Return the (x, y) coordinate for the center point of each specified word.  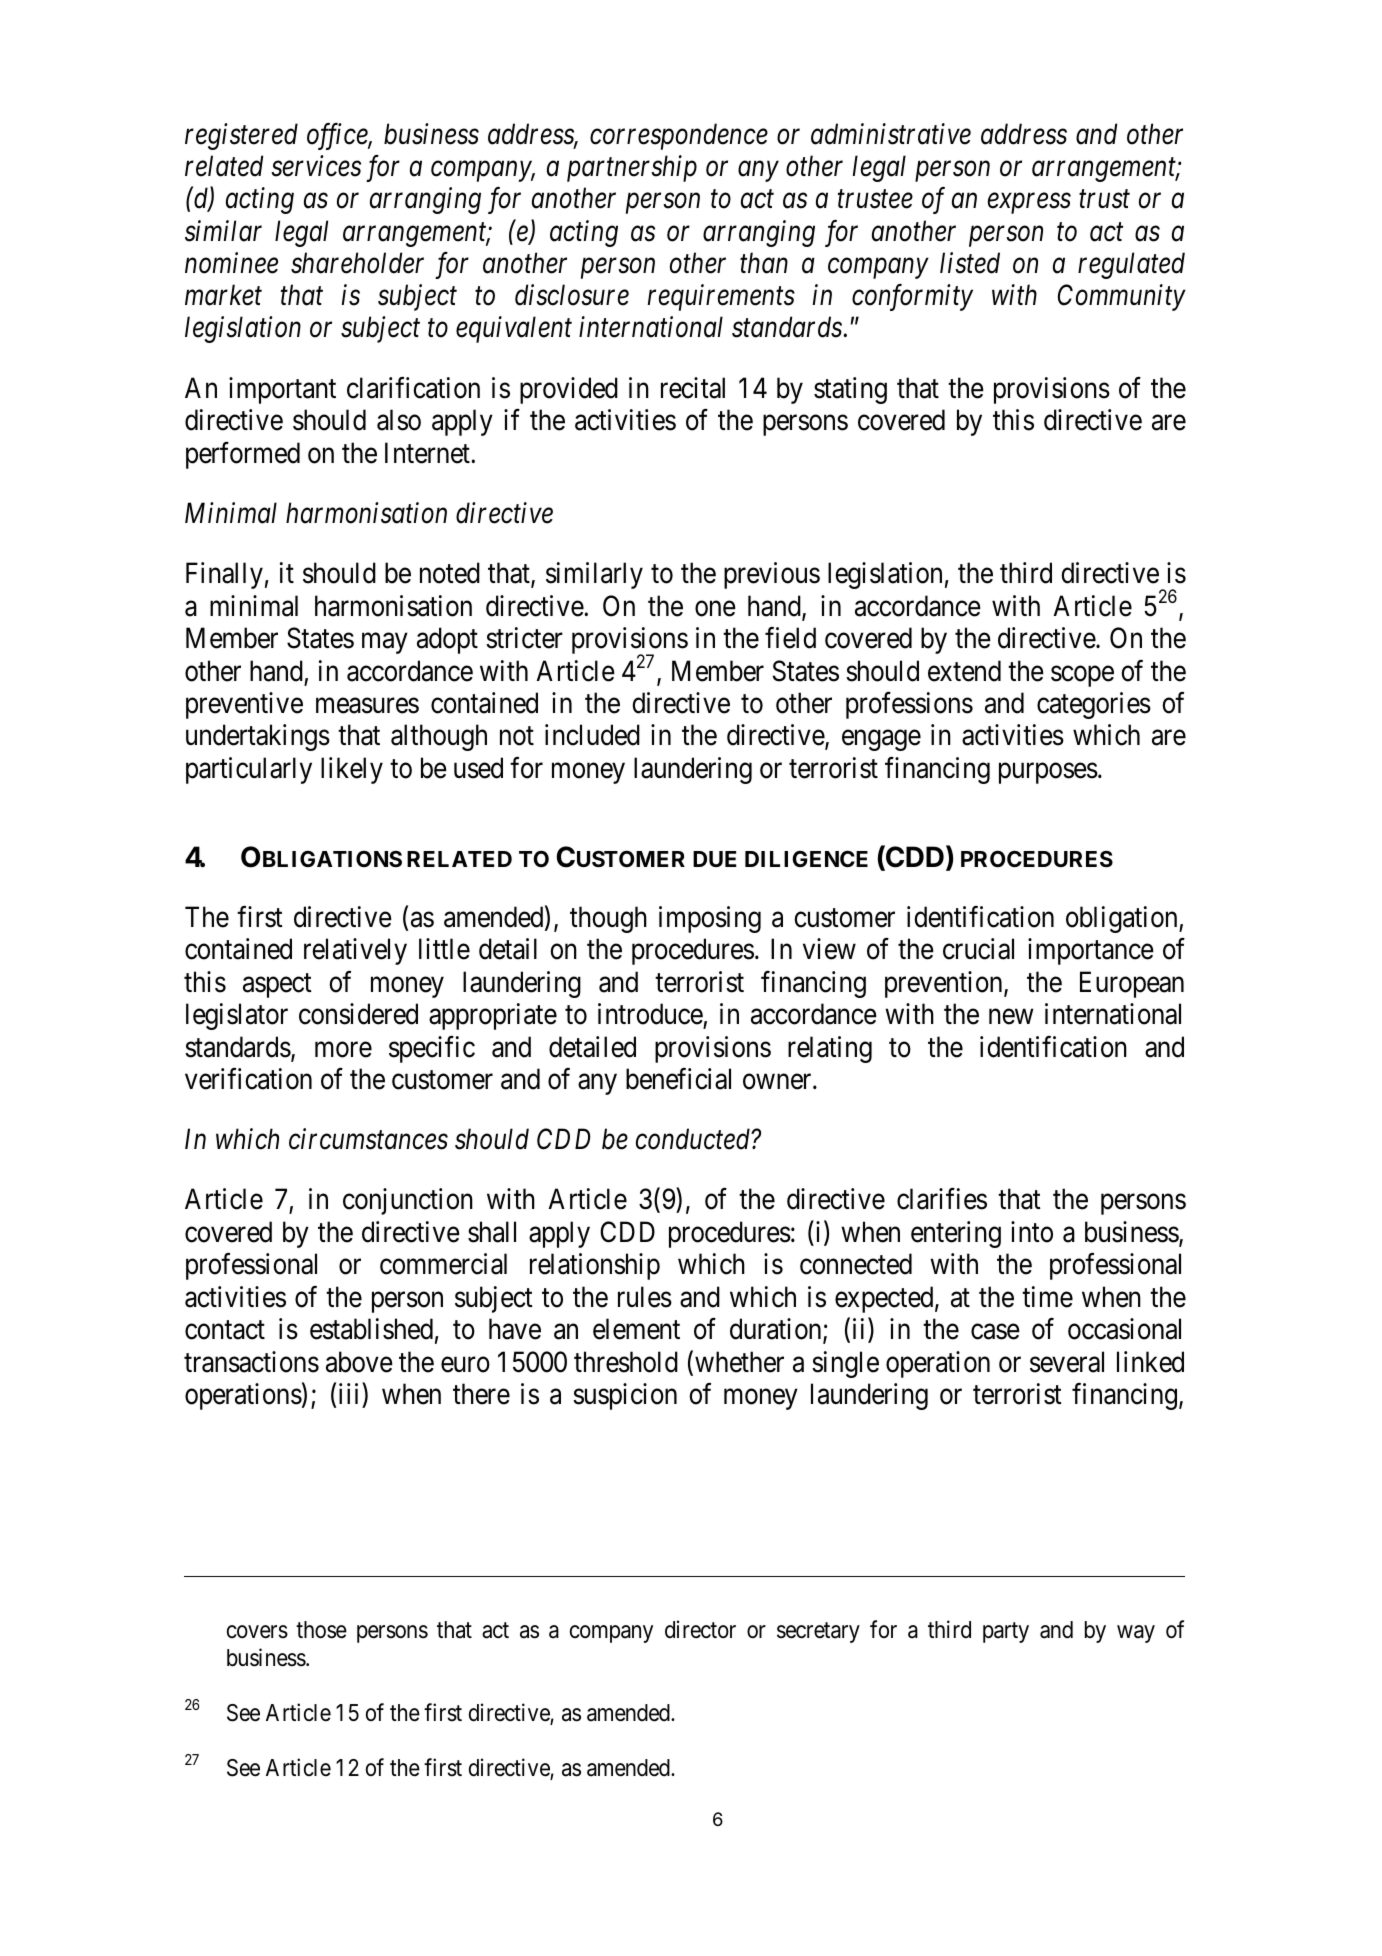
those (321, 1630)
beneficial (678, 1079)
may (385, 643)
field (790, 638)
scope (1082, 676)
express (1029, 204)
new (1011, 1017)
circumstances (368, 1139)
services (316, 166)
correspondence (679, 136)
